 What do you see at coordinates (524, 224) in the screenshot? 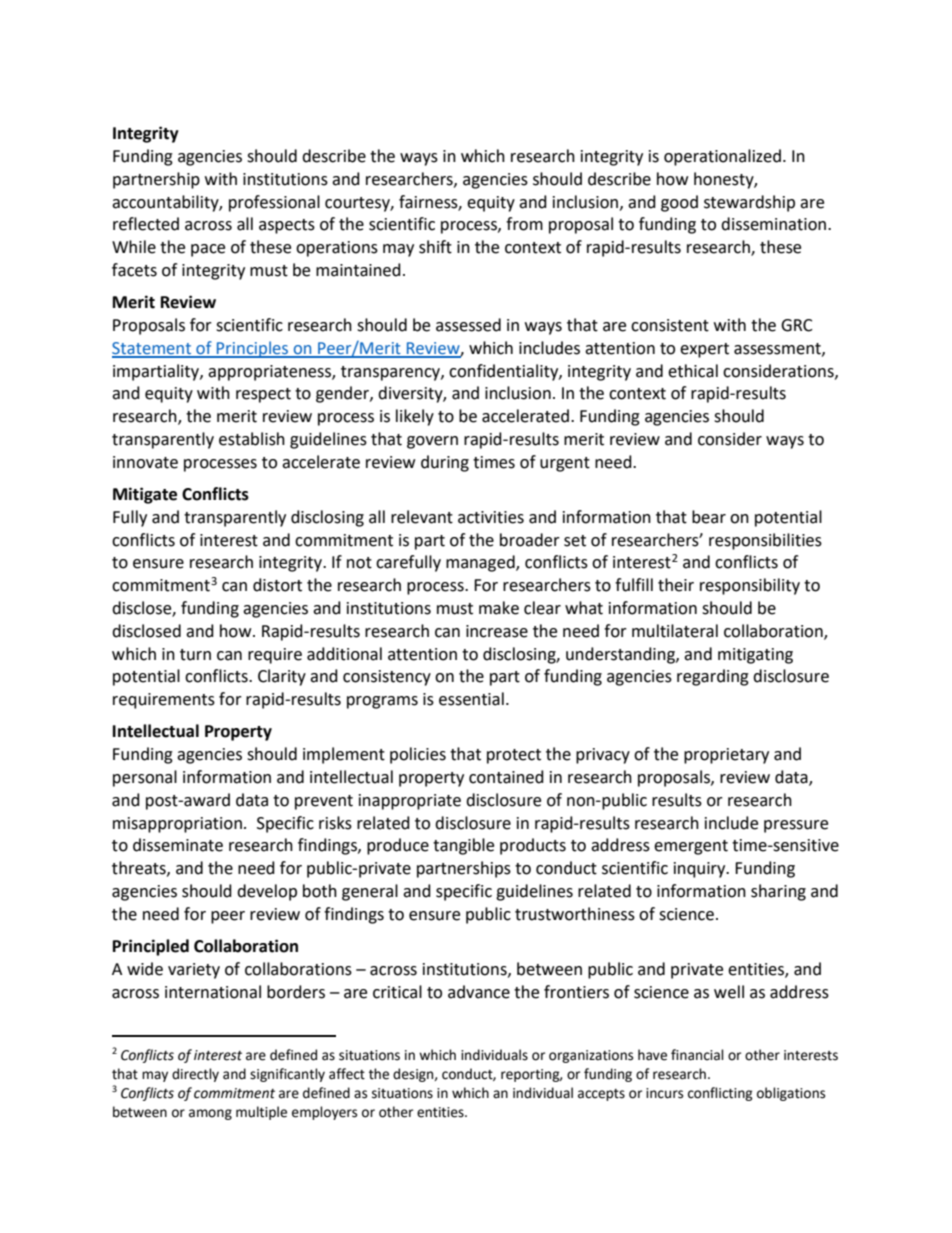
I see `from` at bounding box center [524, 224].
